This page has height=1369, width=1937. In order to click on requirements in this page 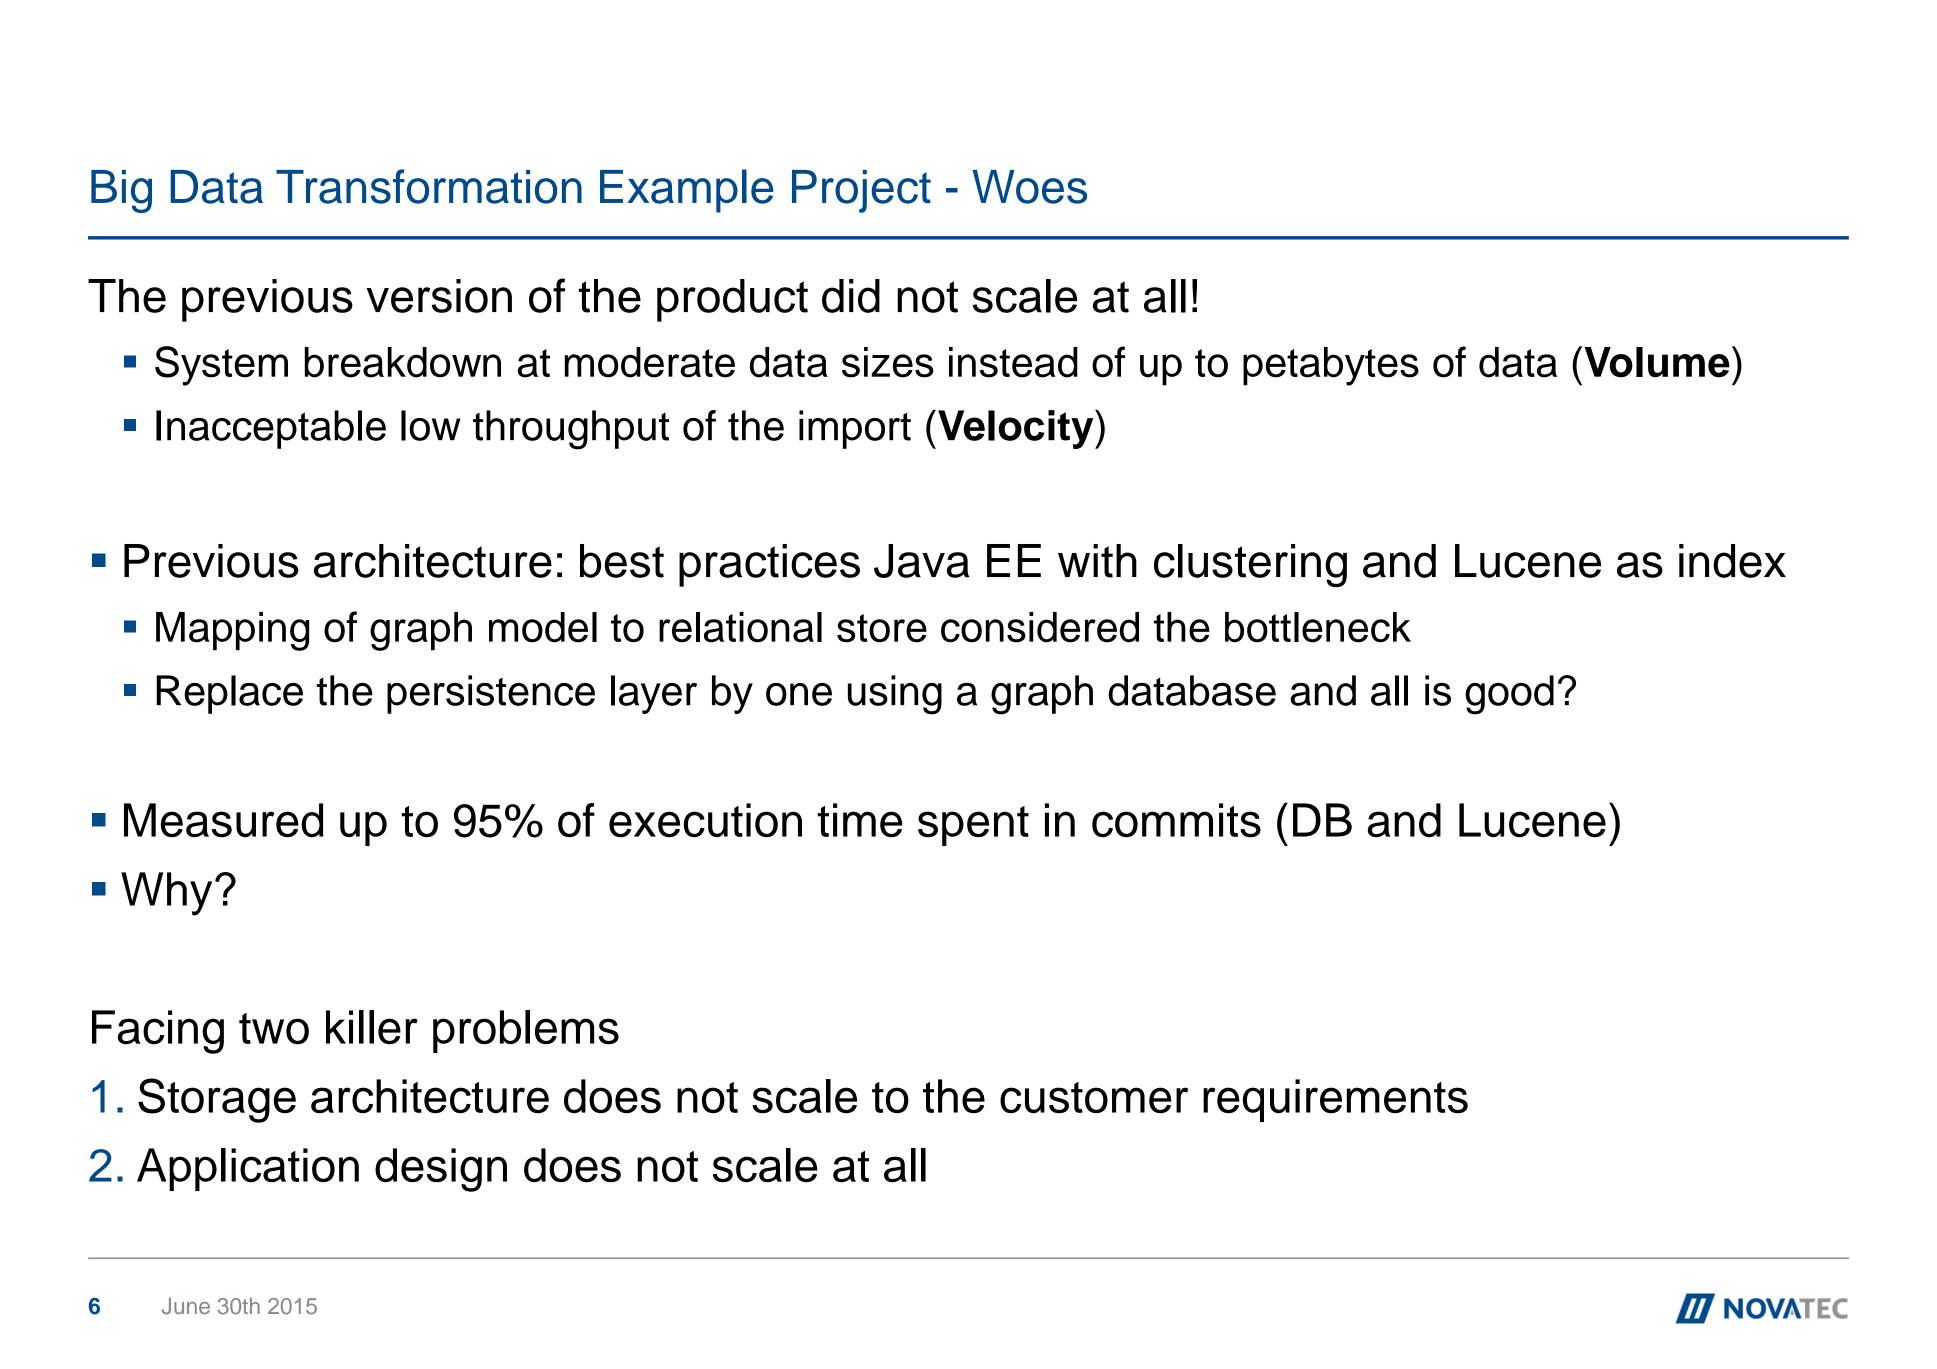, I will do `click(1335, 1100)`.
